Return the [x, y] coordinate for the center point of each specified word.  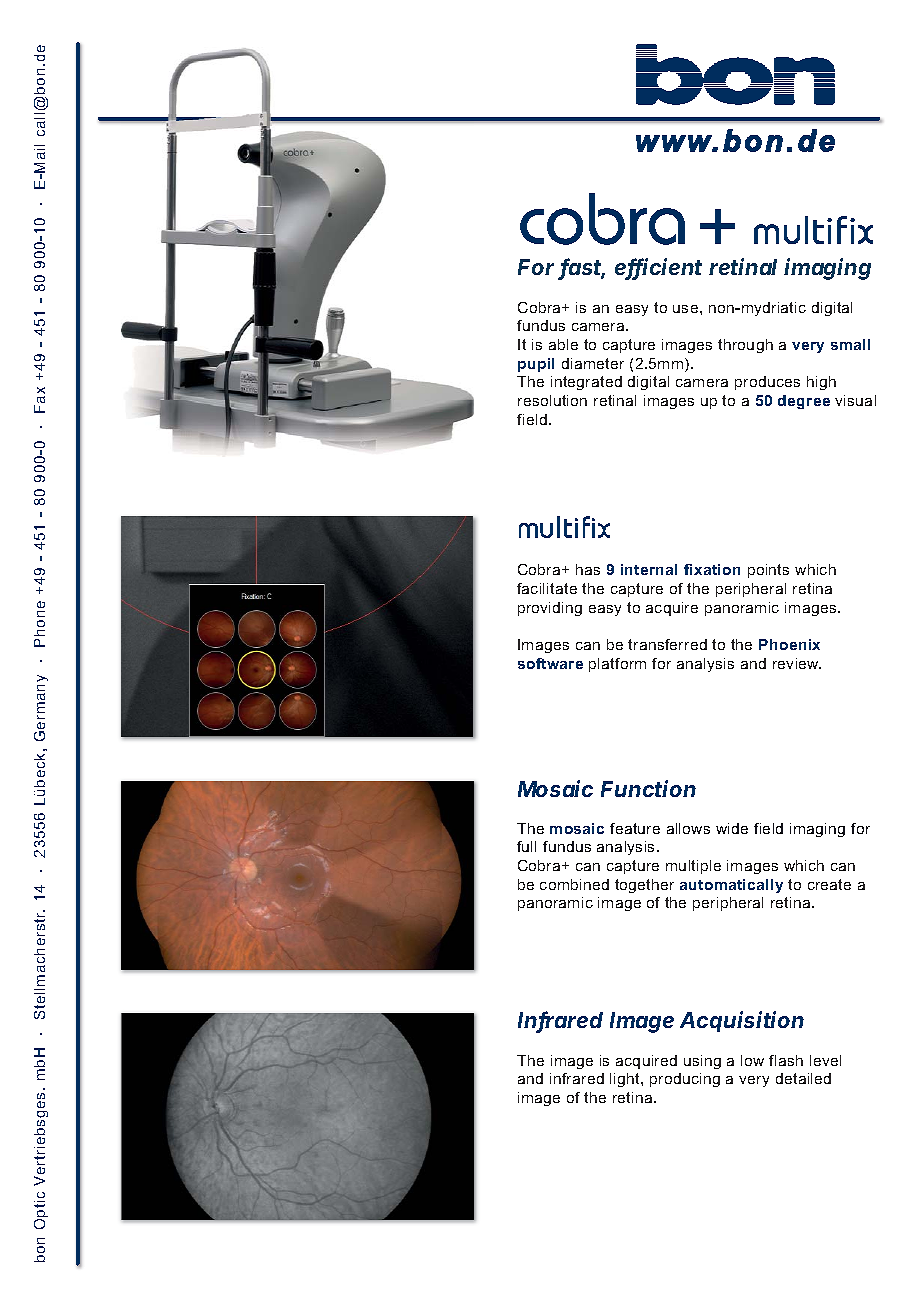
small [850, 344]
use [687, 309]
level [825, 1060]
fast [582, 268]
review [797, 663]
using [702, 1062]
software [550, 663]
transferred [667, 644]
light [626, 1080]
